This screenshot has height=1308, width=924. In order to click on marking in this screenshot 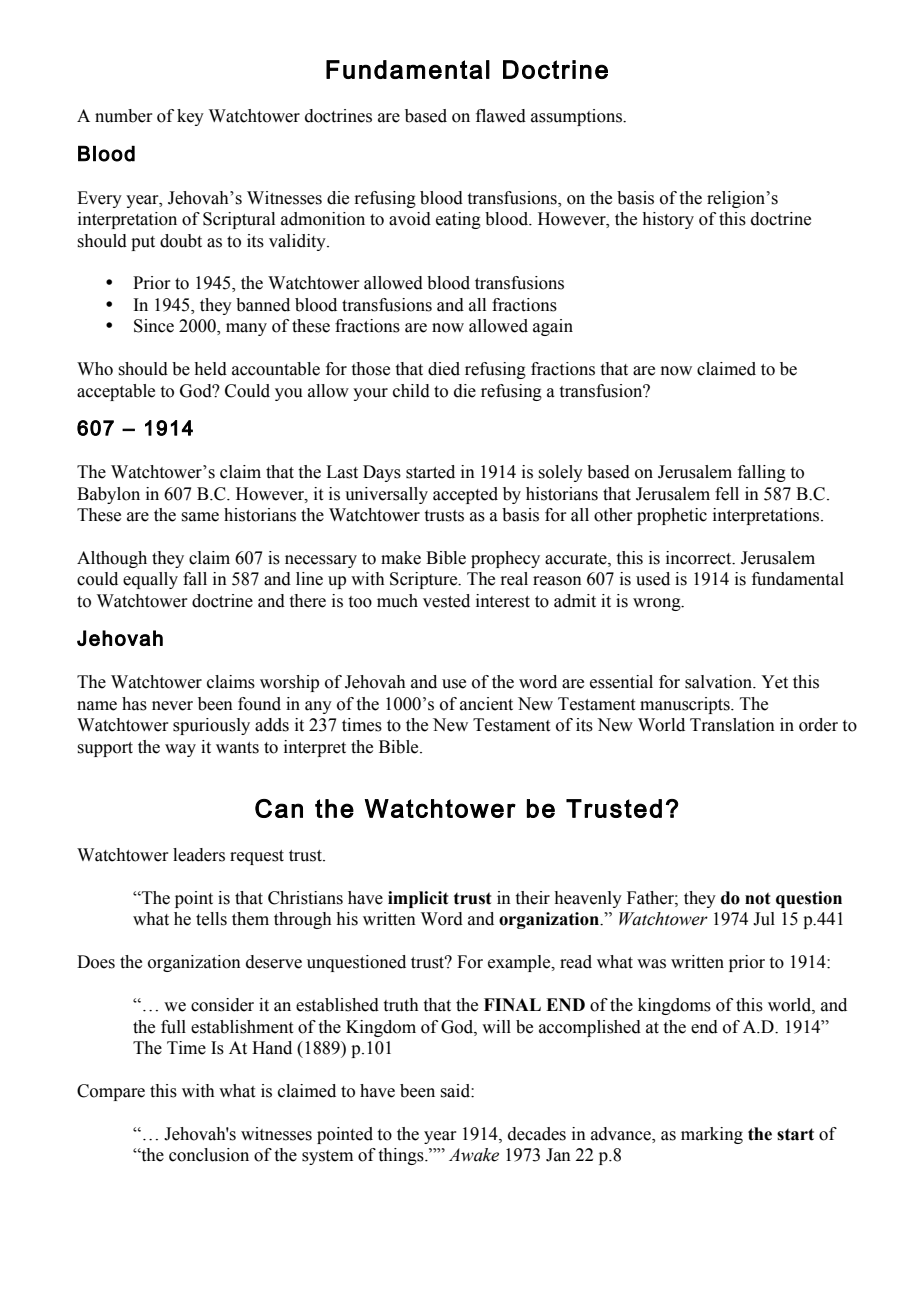, I will do `click(712, 1135)`.
